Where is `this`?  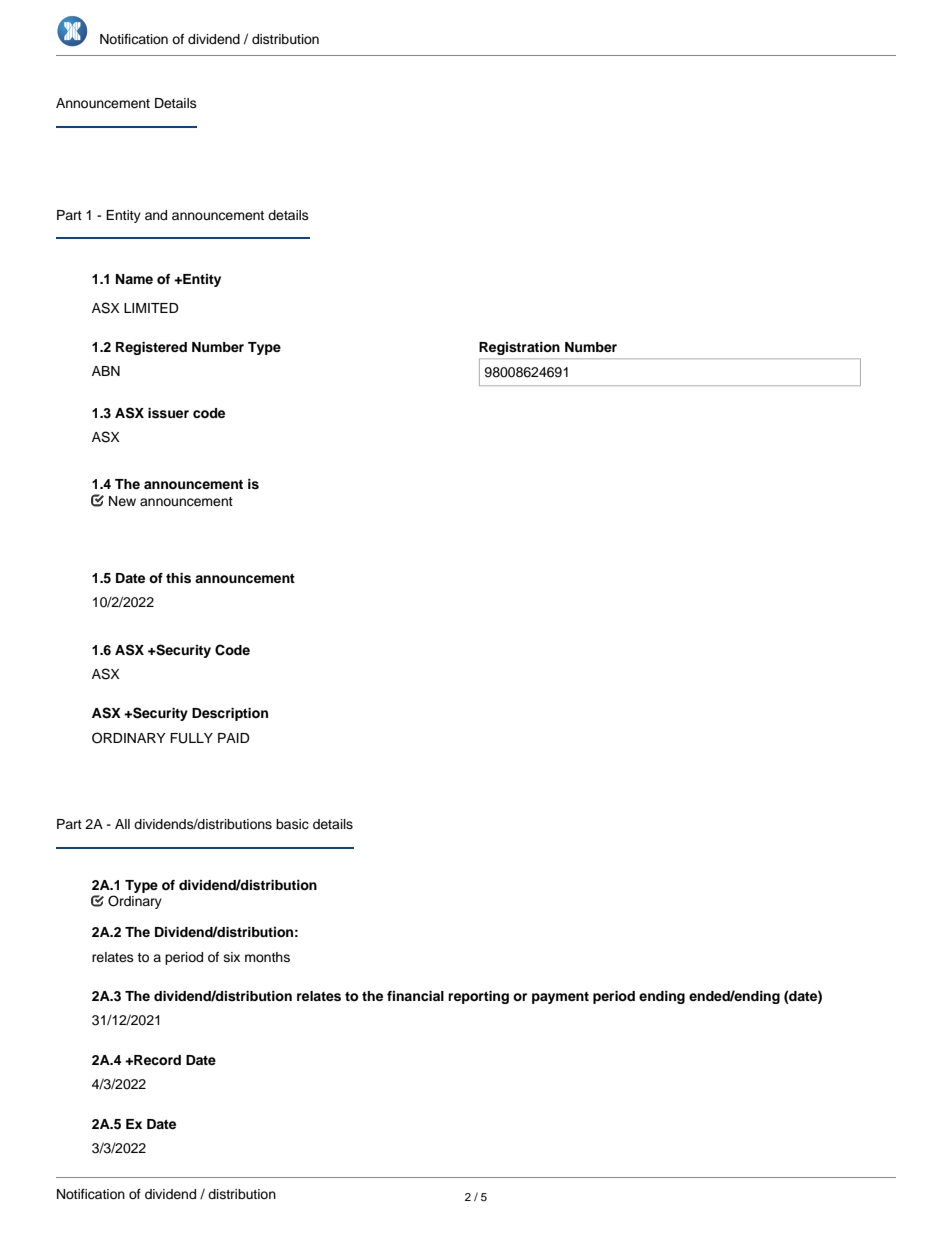 this is located at coordinates (178, 578).
